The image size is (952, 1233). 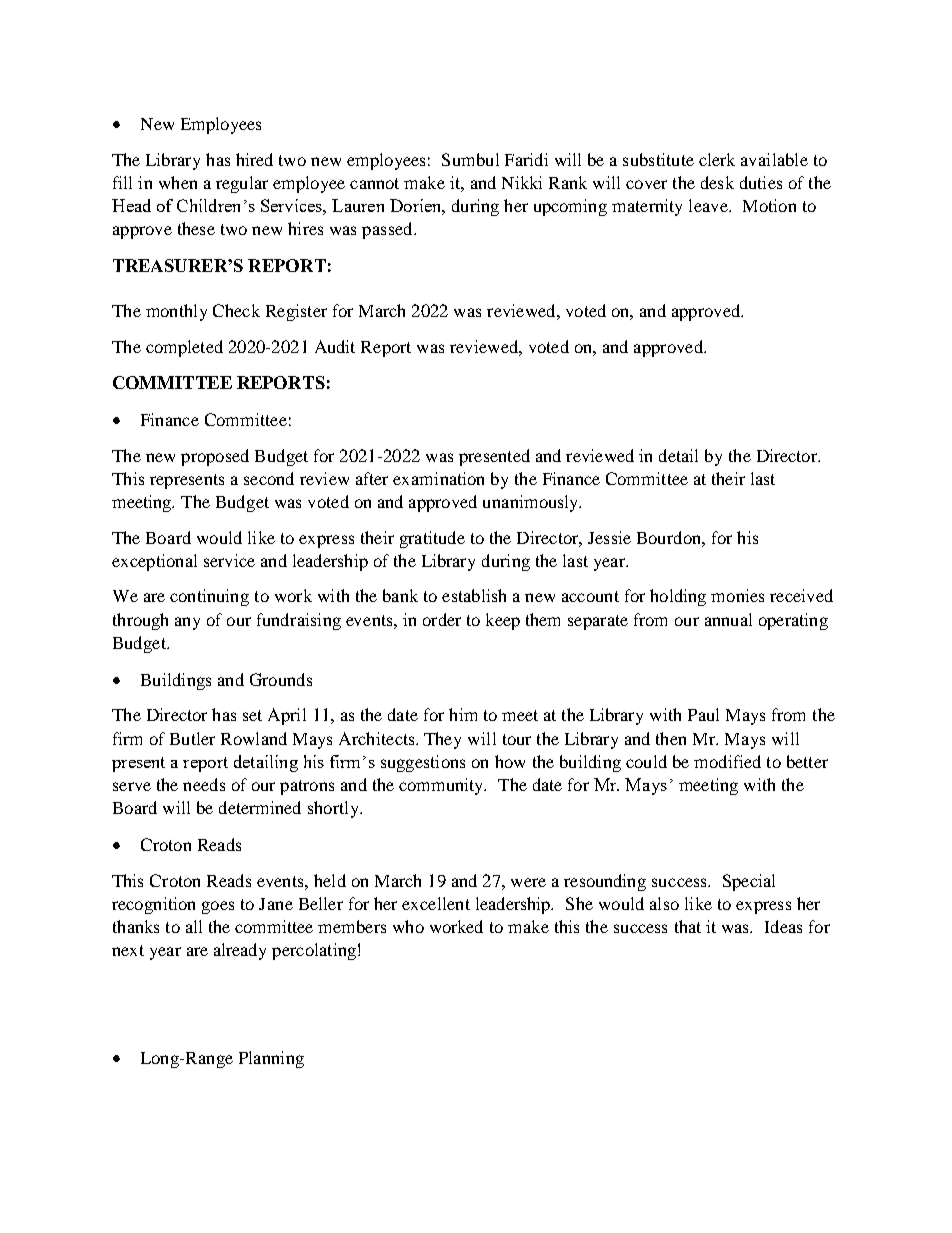 I want to click on Jessie, so click(x=609, y=537).
